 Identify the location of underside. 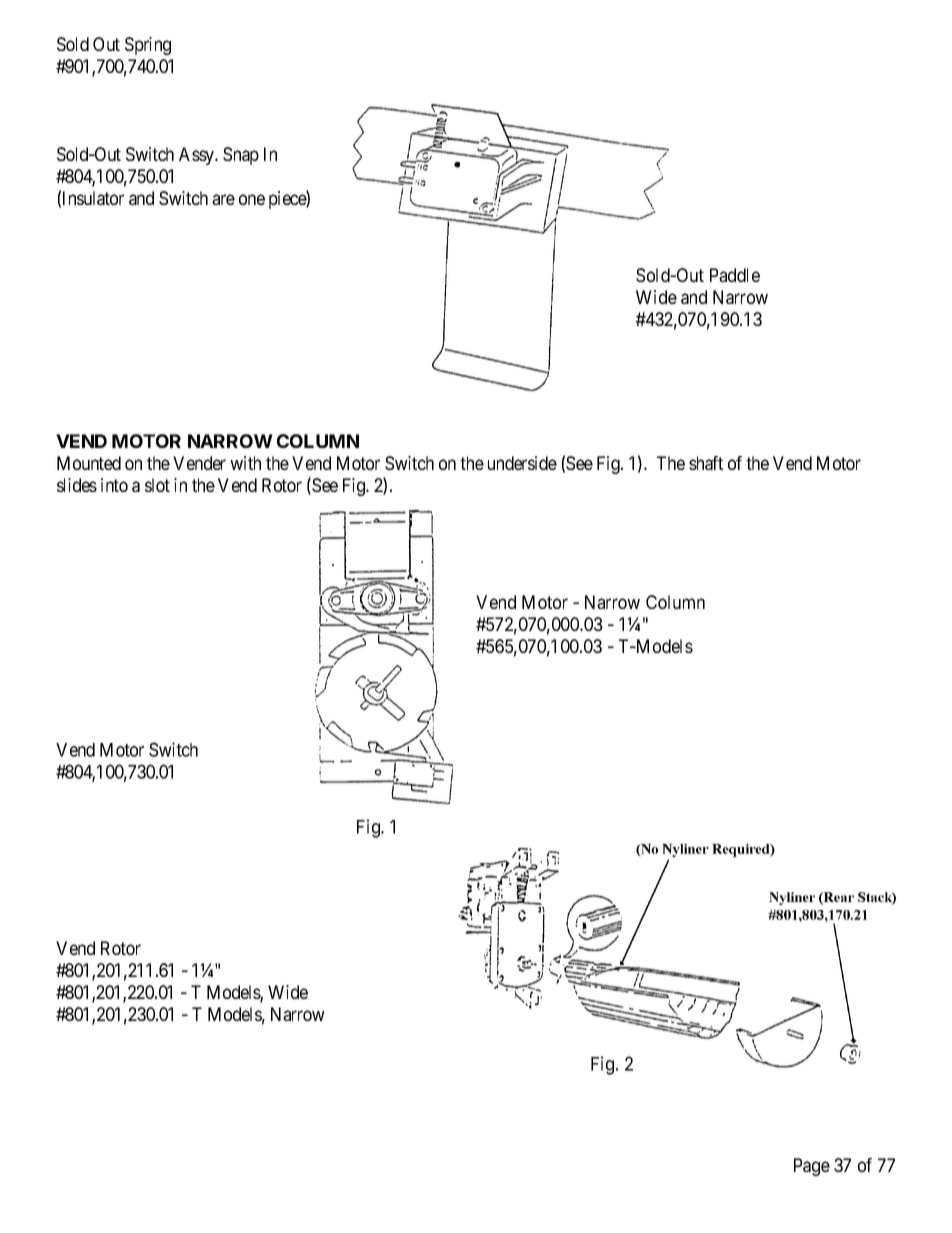
(522, 463).
